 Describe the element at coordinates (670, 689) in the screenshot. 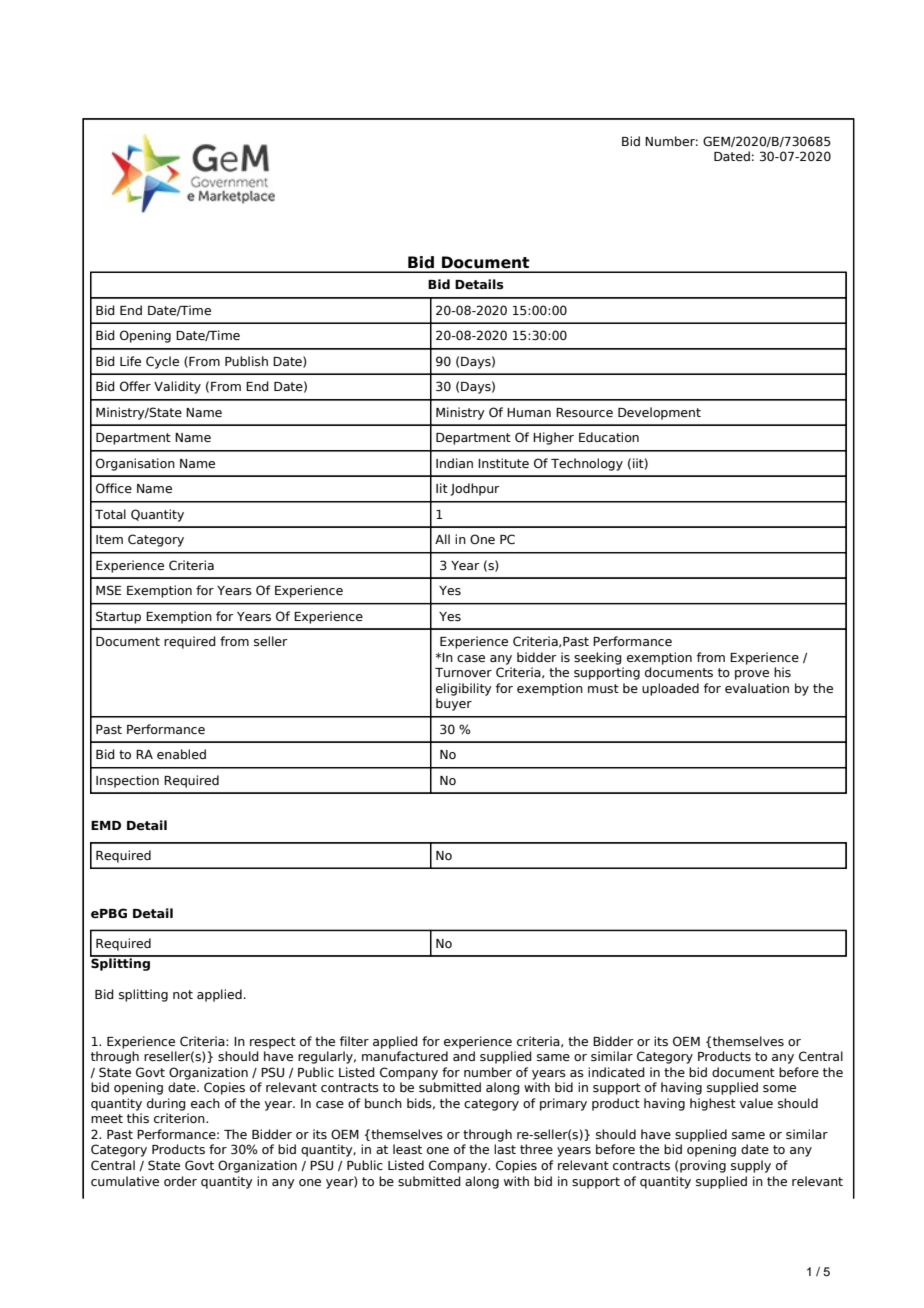

I see `uploaded` at that location.
